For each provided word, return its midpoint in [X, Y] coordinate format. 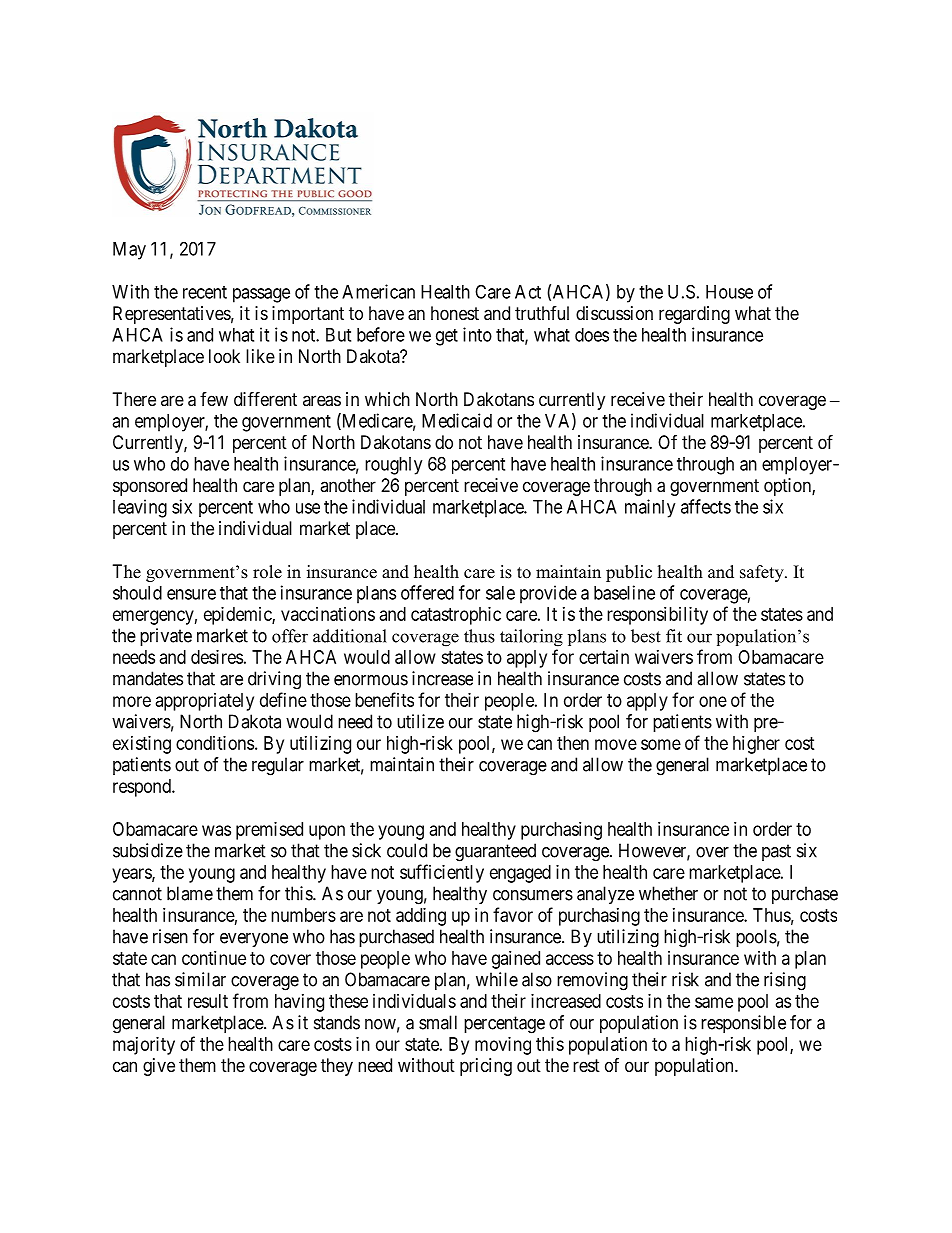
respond [143, 788]
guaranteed [495, 852]
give [159, 1067]
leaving [140, 508]
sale [500, 593]
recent [205, 292]
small [438, 1022]
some [661, 744]
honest [455, 313]
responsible [743, 1024]
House [729, 292]
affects [706, 506]
